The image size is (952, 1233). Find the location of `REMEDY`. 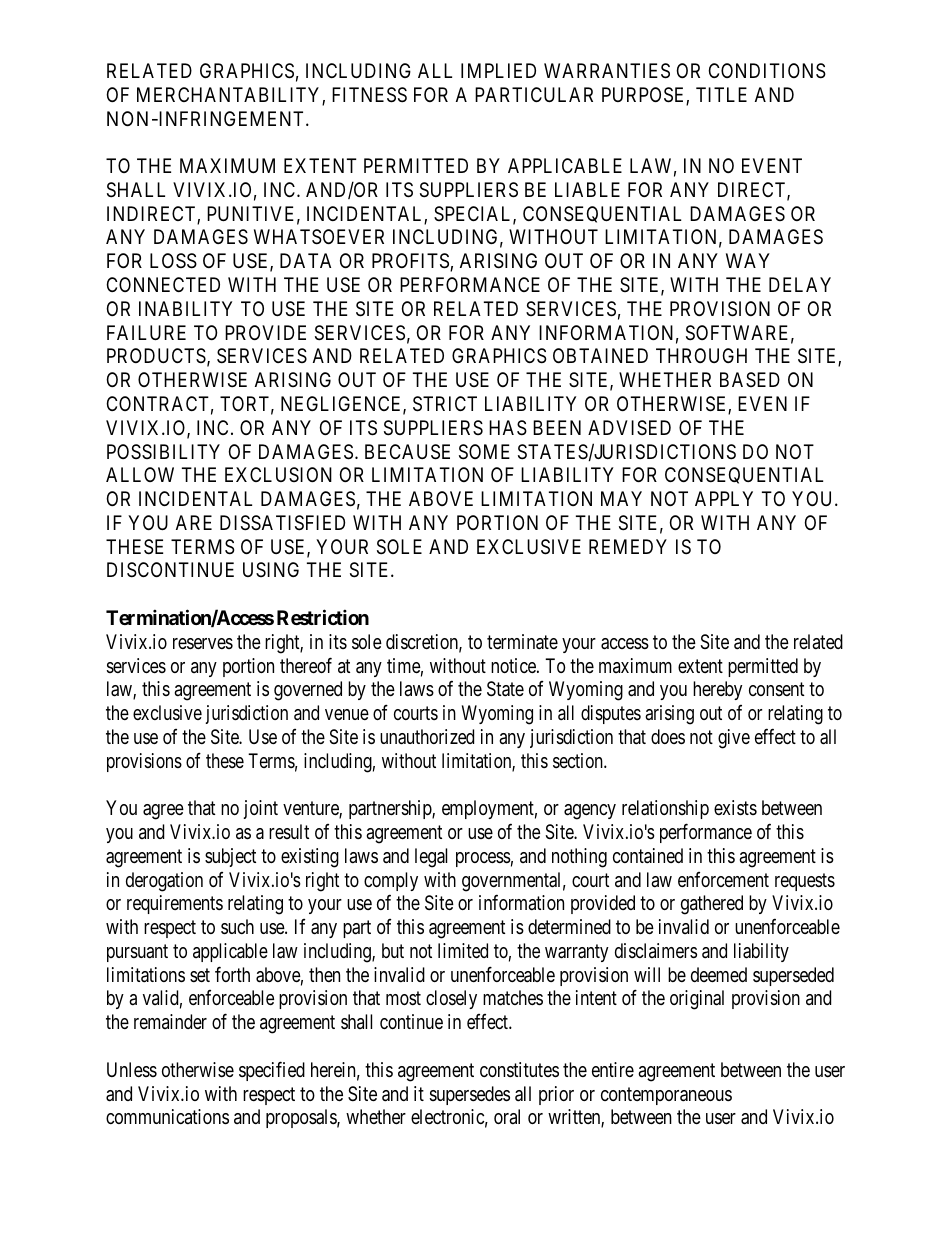

REMEDY is located at coordinates (628, 546).
